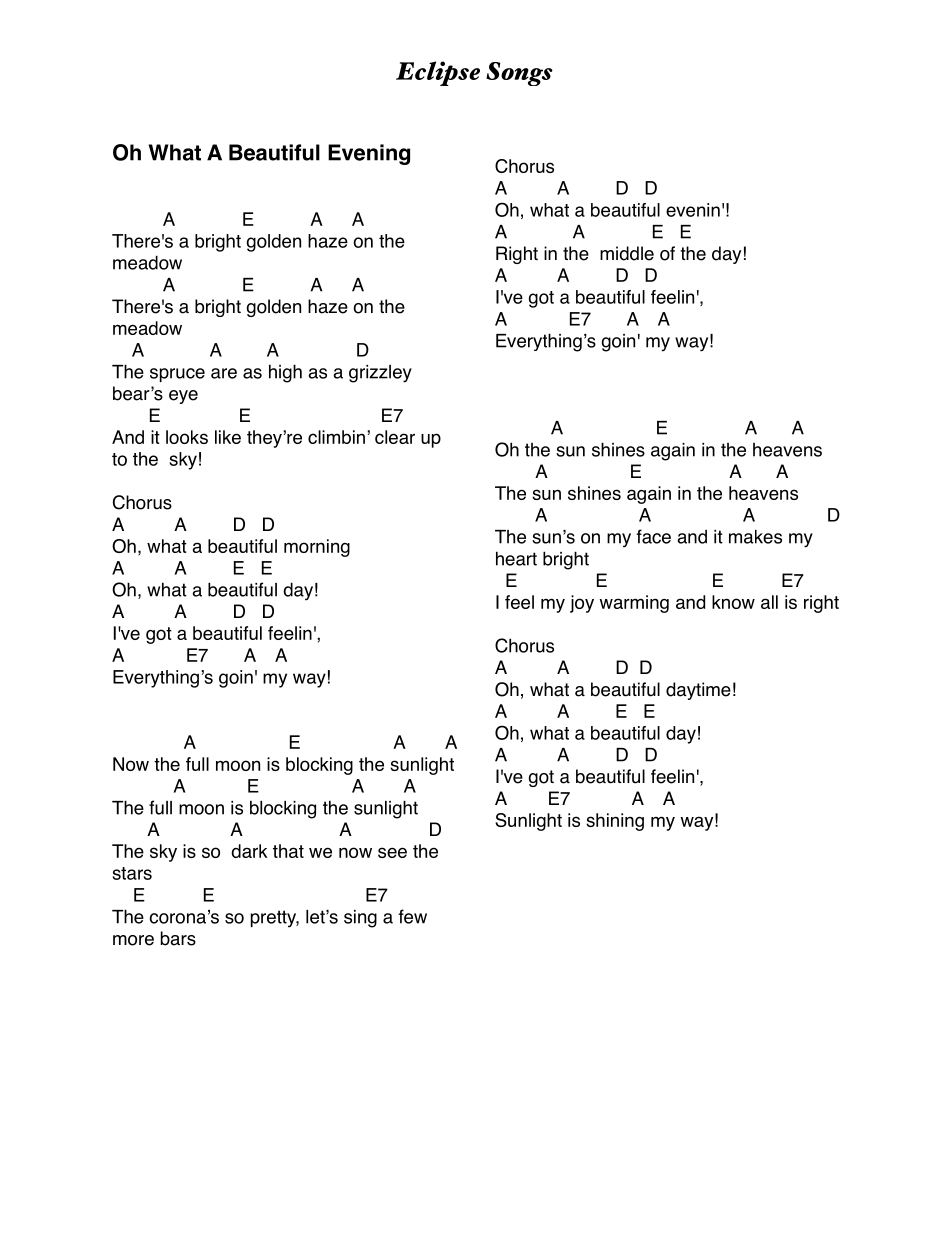  What do you see at coordinates (412, 916) in the document?
I see `few` at bounding box center [412, 916].
